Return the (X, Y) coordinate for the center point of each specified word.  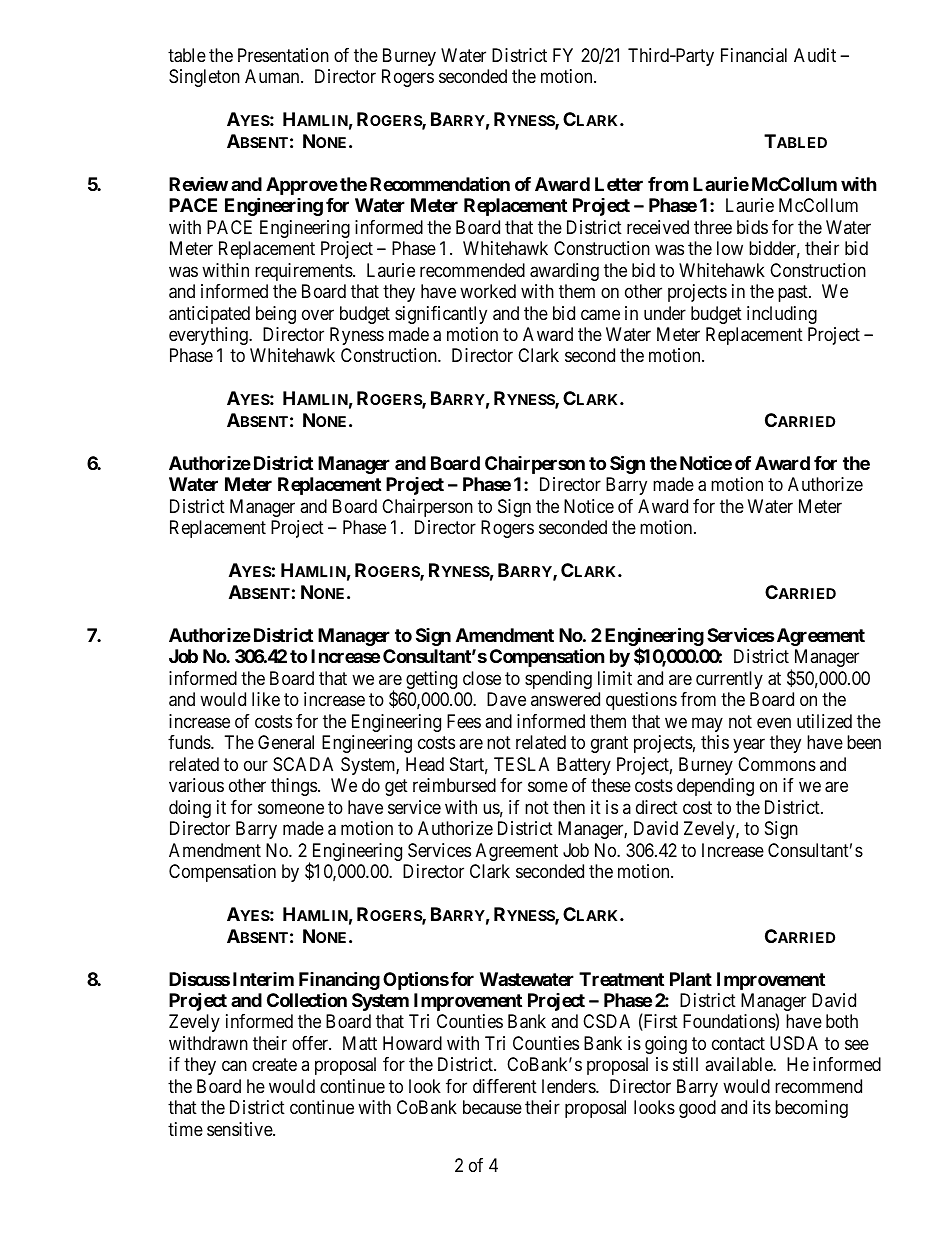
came (600, 315)
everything (209, 336)
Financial (754, 55)
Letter (619, 184)
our (256, 765)
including (782, 315)
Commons (777, 764)
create (274, 1065)
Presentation (283, 55)
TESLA (521, 764)
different (505, 1086)
